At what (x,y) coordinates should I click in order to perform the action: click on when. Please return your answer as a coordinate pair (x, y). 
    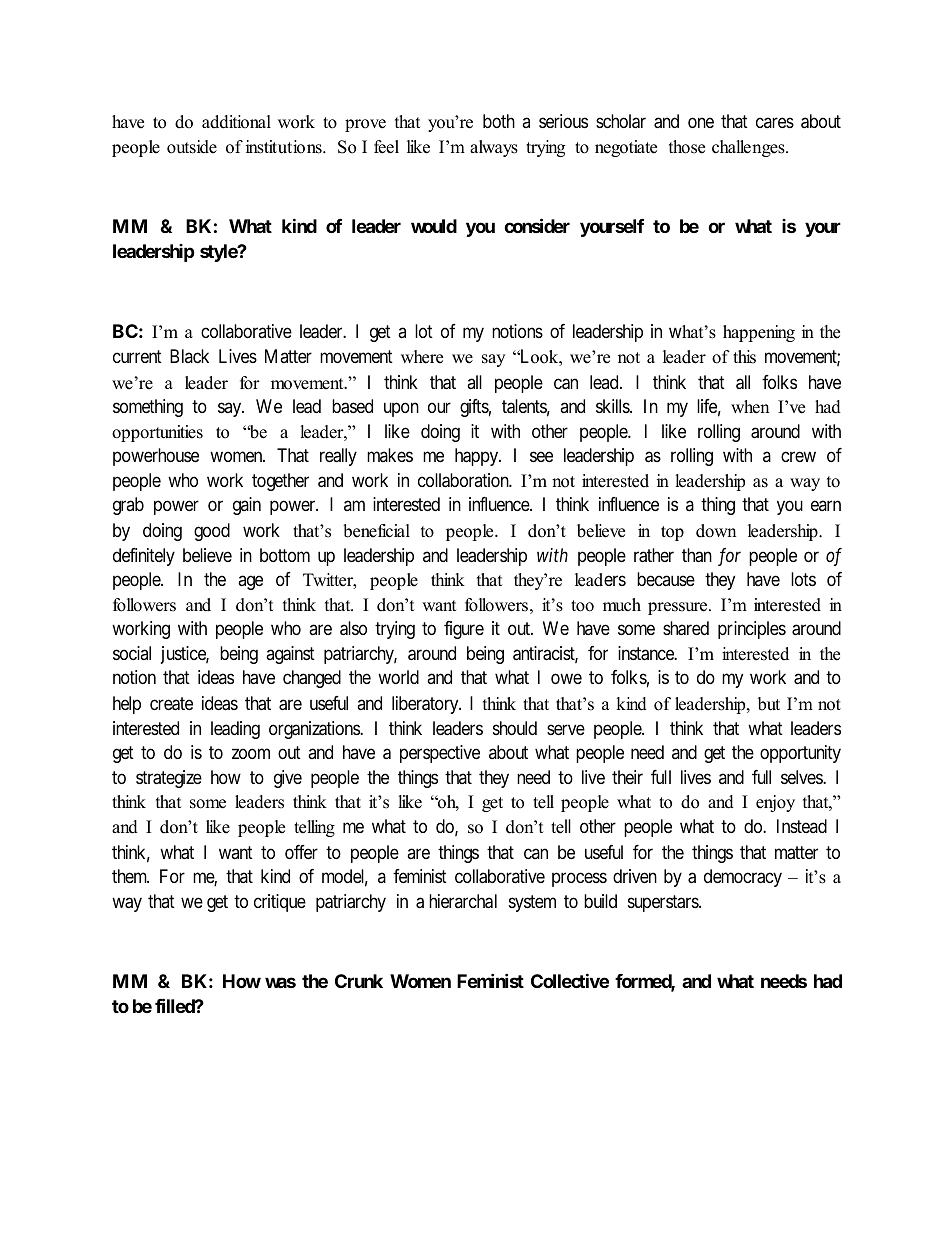
    Looking at the image, I should click on (750, 407).
